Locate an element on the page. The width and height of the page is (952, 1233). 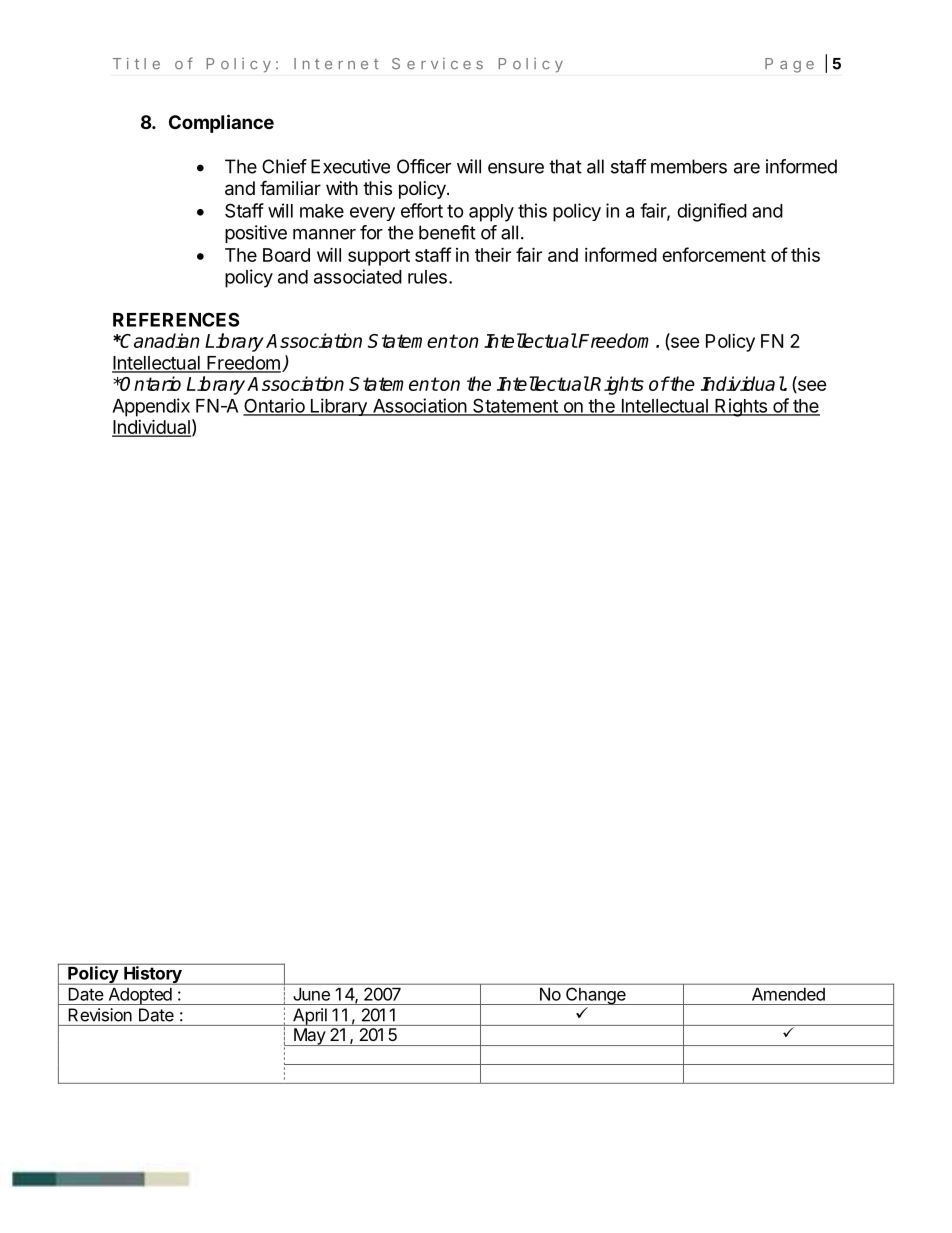
History is located at coordinates (153, 974).
